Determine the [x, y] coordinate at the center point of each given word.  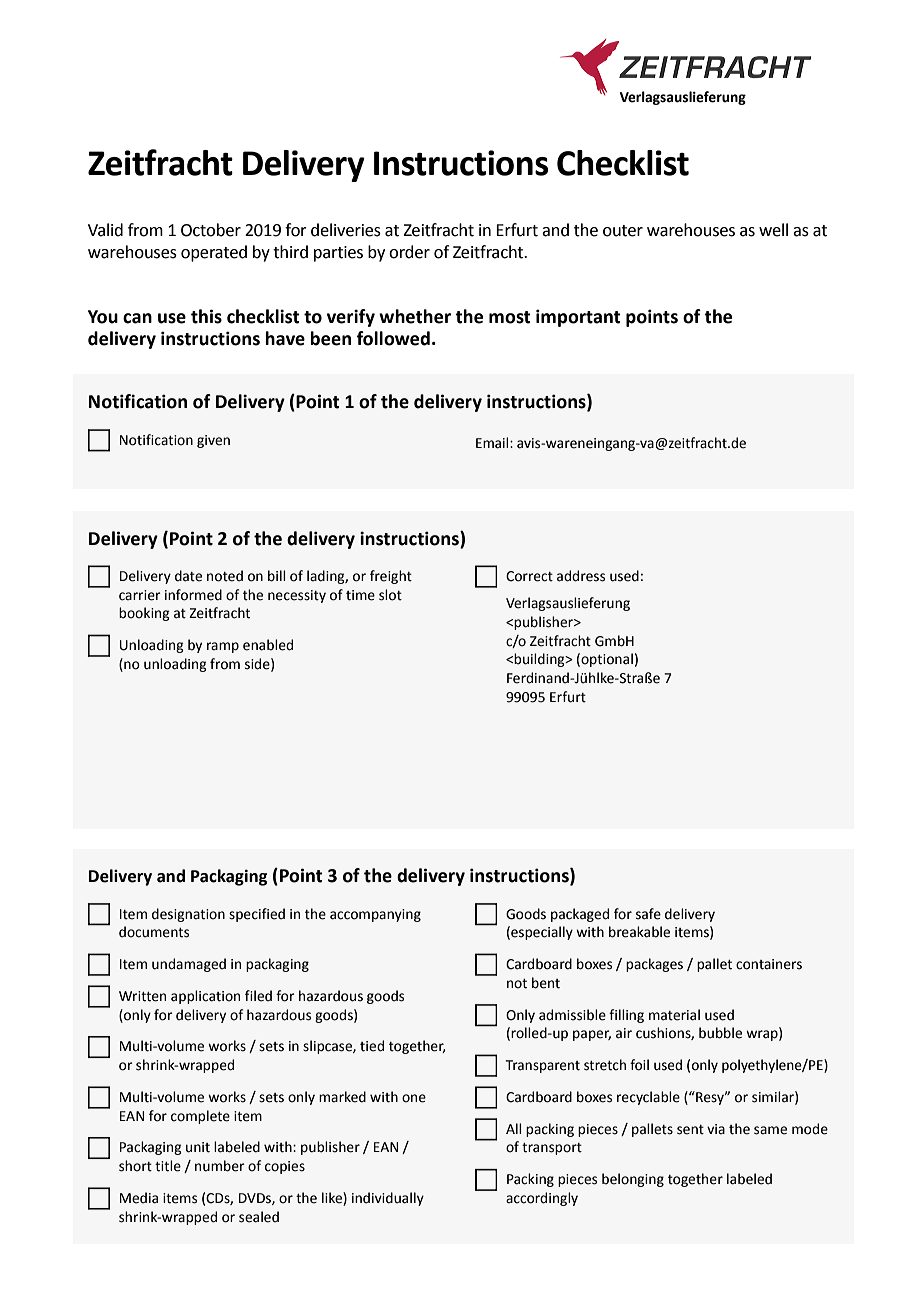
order [409, 252]
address [581, 576]
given [213, 441]
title [168, 1166]
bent [546, 983]
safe [648, 914]
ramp [223, 647]
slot [390, 595]
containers [769, 964]
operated [214, 253]
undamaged [189, 965]
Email [493, 443]
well [773, 230]
